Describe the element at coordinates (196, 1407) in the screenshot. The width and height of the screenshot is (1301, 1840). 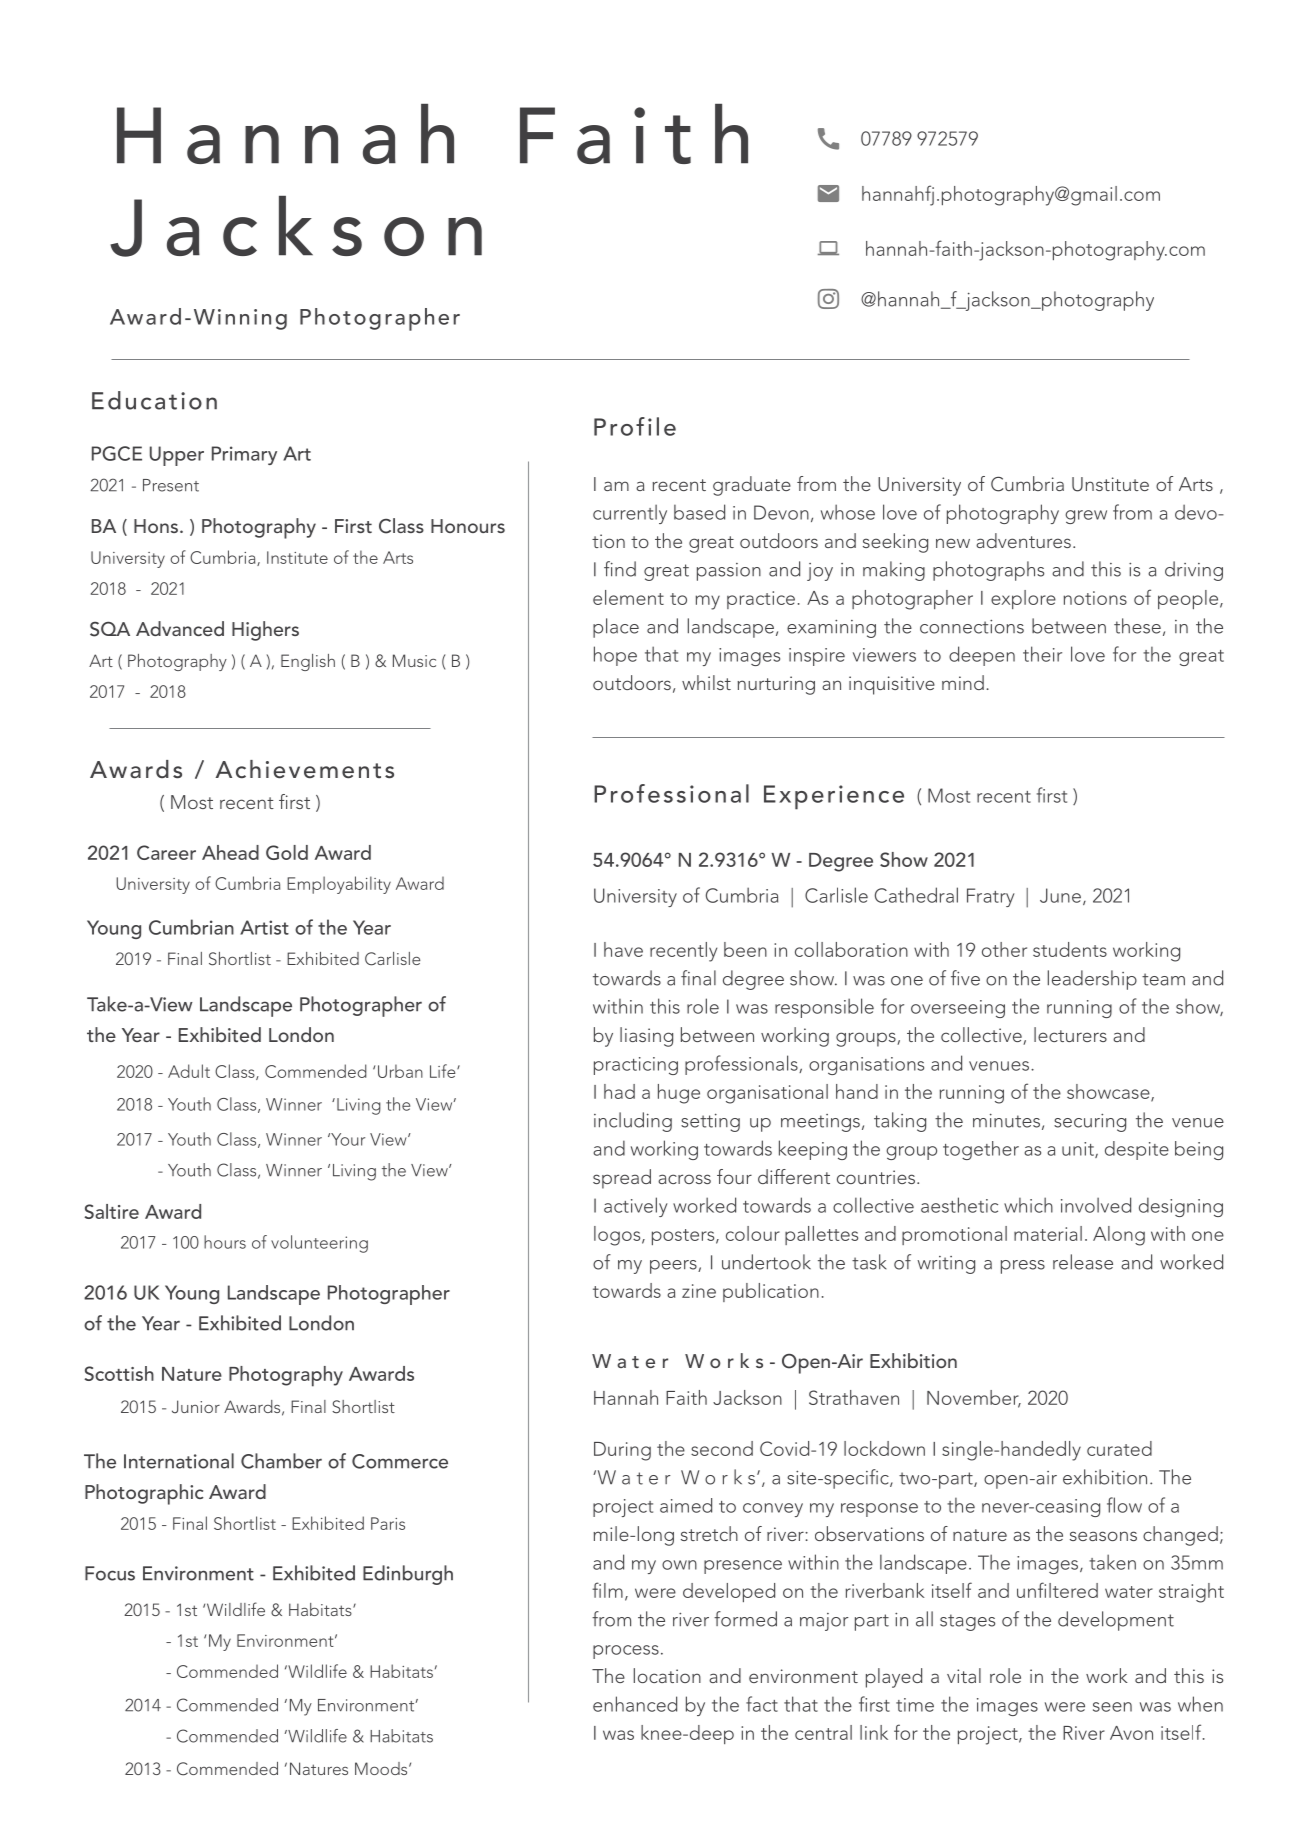
I see `Junior` at that location.
